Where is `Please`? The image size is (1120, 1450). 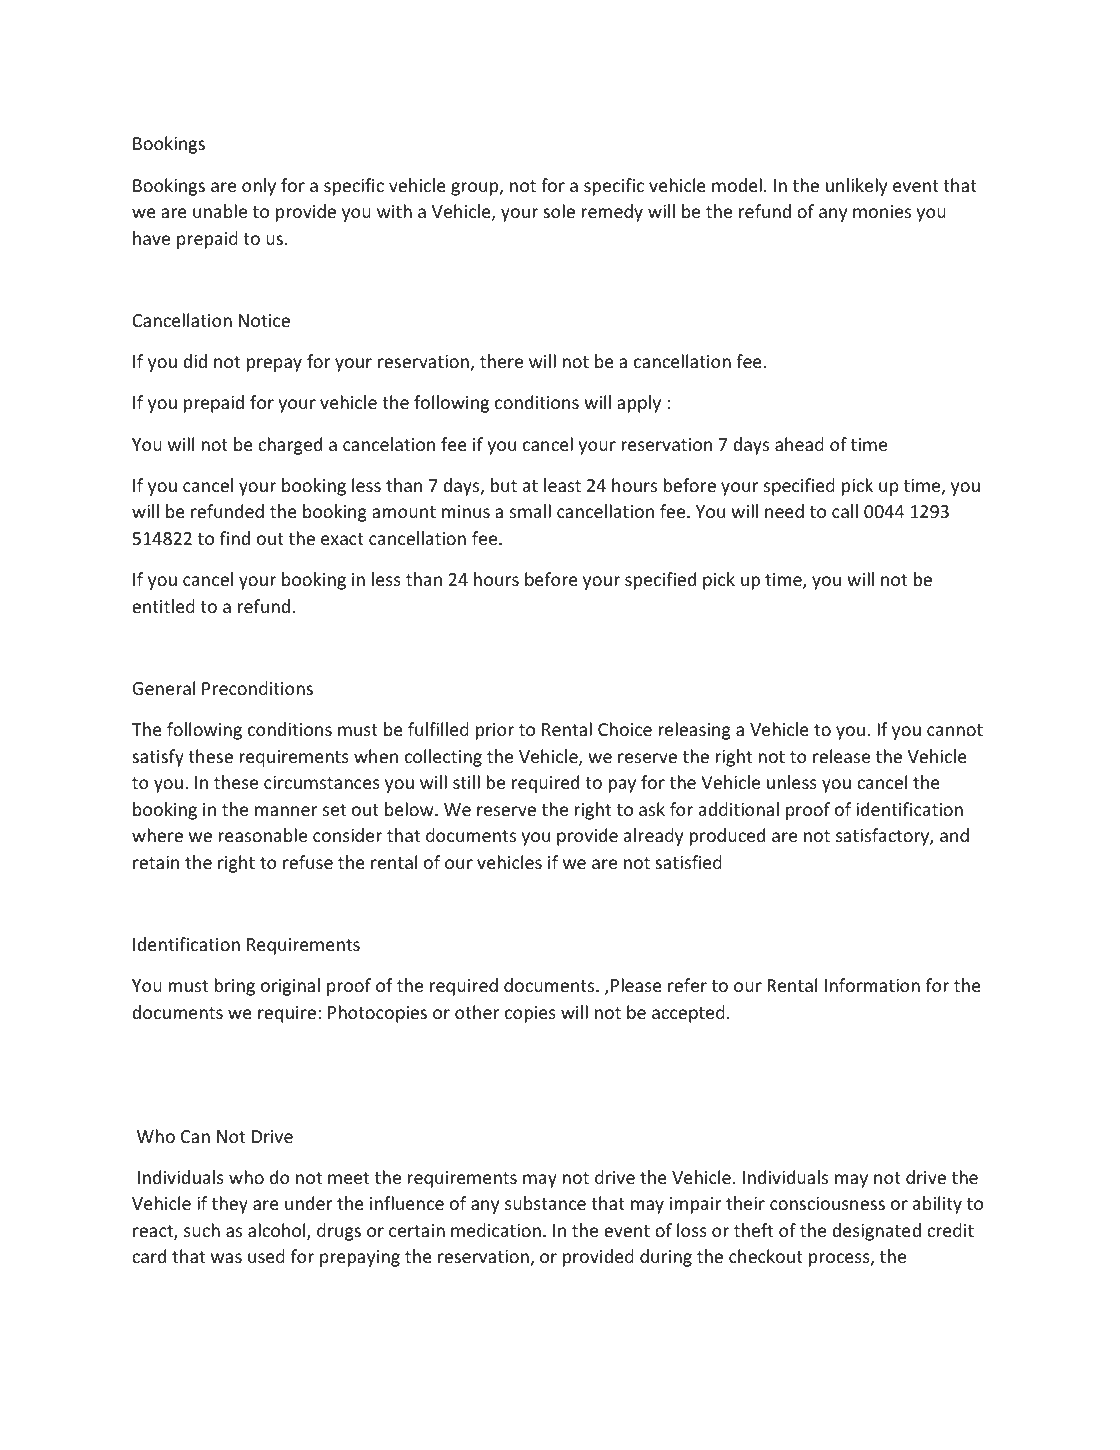
Please is located at coordinates (636, 985).
